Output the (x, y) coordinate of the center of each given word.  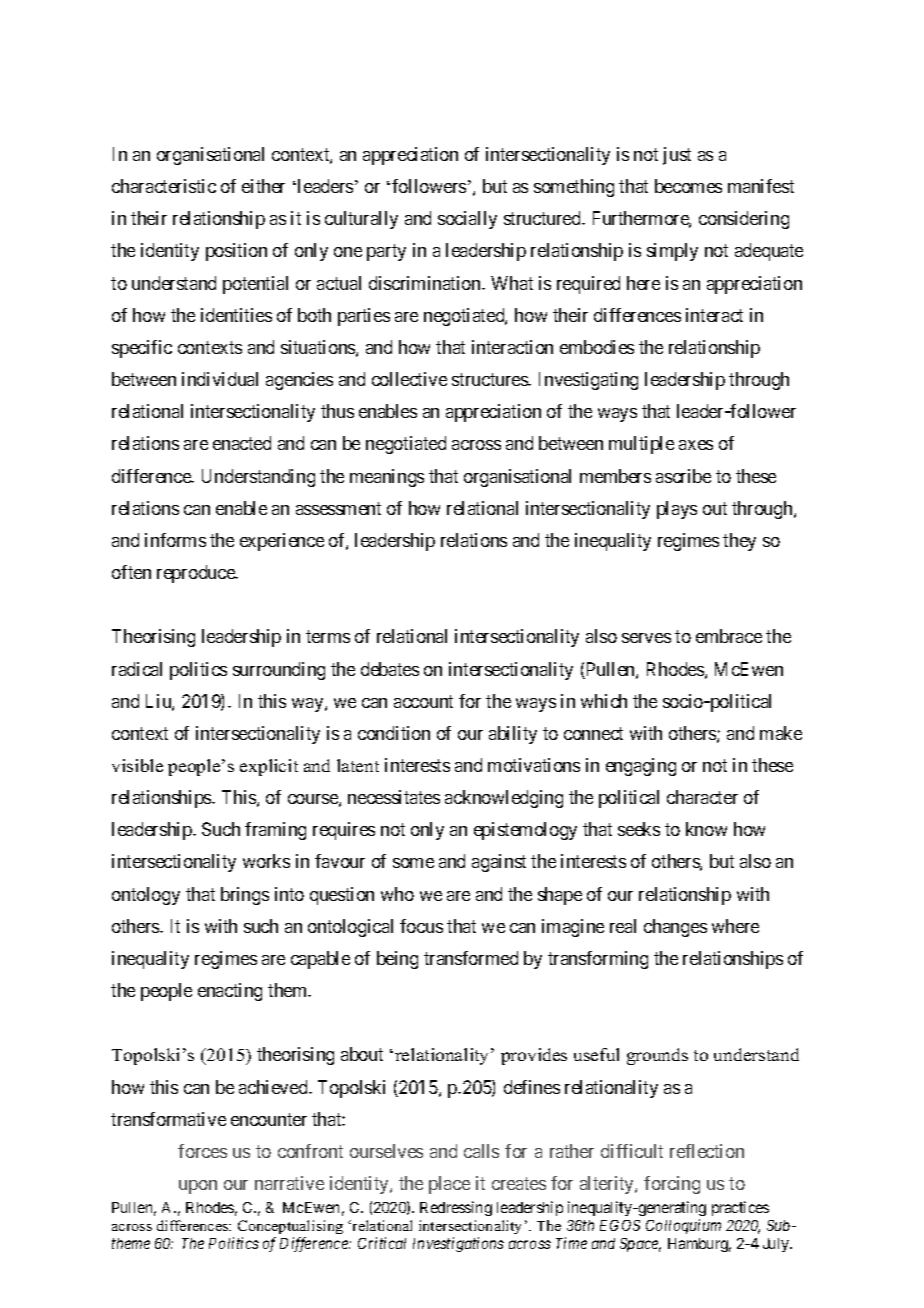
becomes (688, 186)
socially (467, 220)
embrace (729, 636)
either (263, 186)
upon (198, 1187)
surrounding (279, 671)
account (423, 701)
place (449, 1185)
